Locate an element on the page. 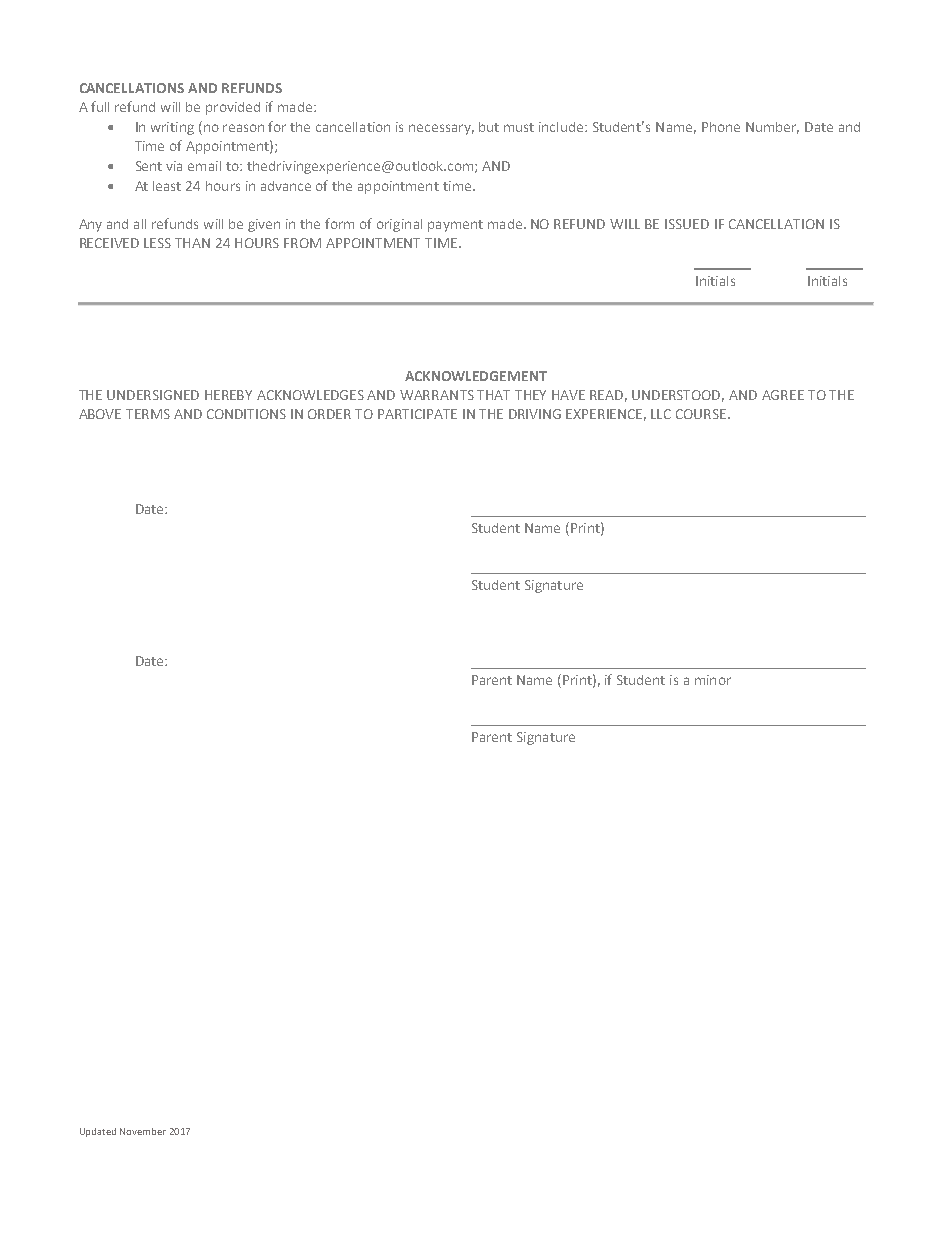 The image size is (952, 1233). but is located at coordinates (489, 127).
